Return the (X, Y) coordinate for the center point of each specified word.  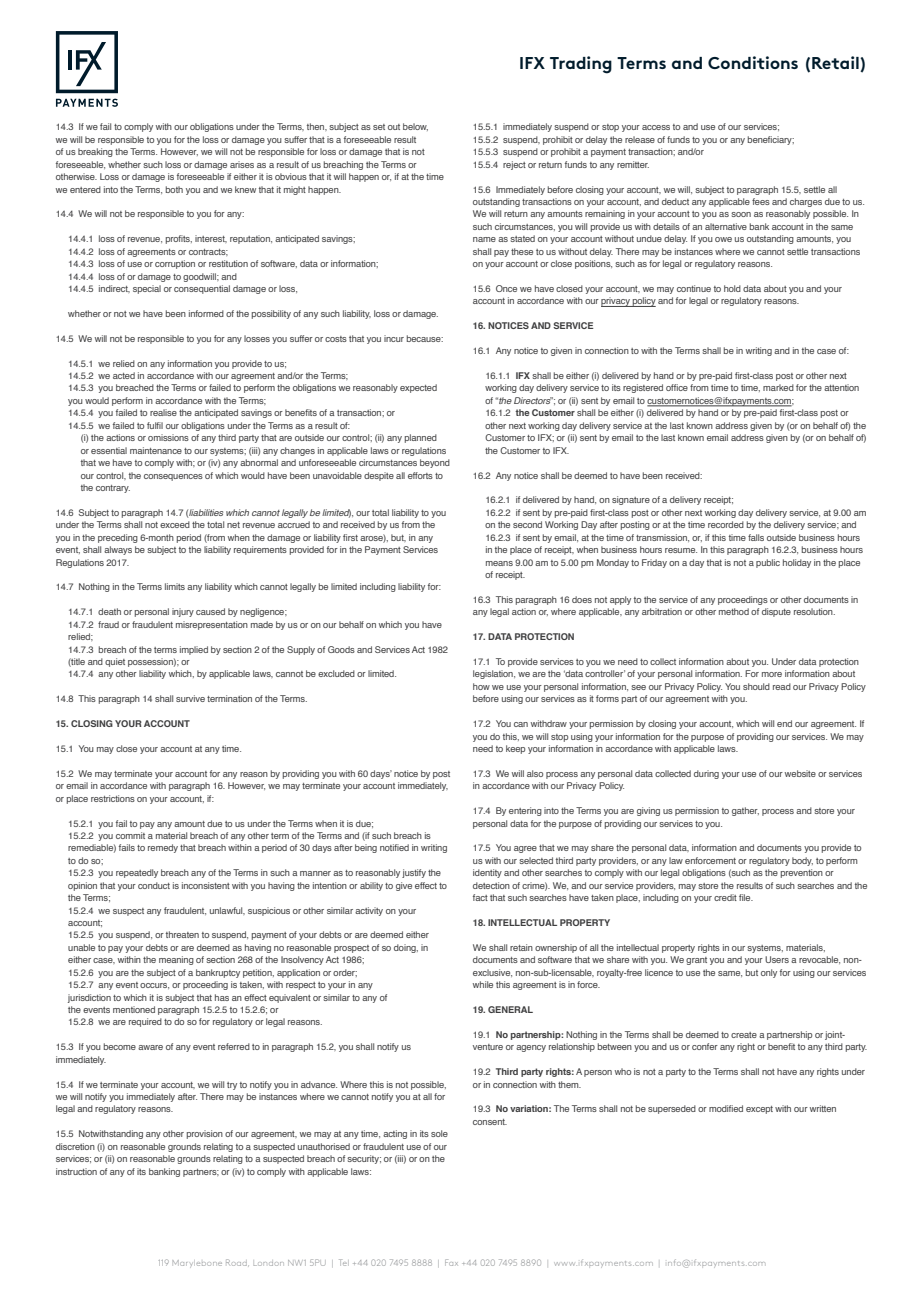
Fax (451, 1262)
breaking (95, 152)
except (759, 1110)
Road (237, 1262)
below (415, 127)
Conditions (753, 62)
